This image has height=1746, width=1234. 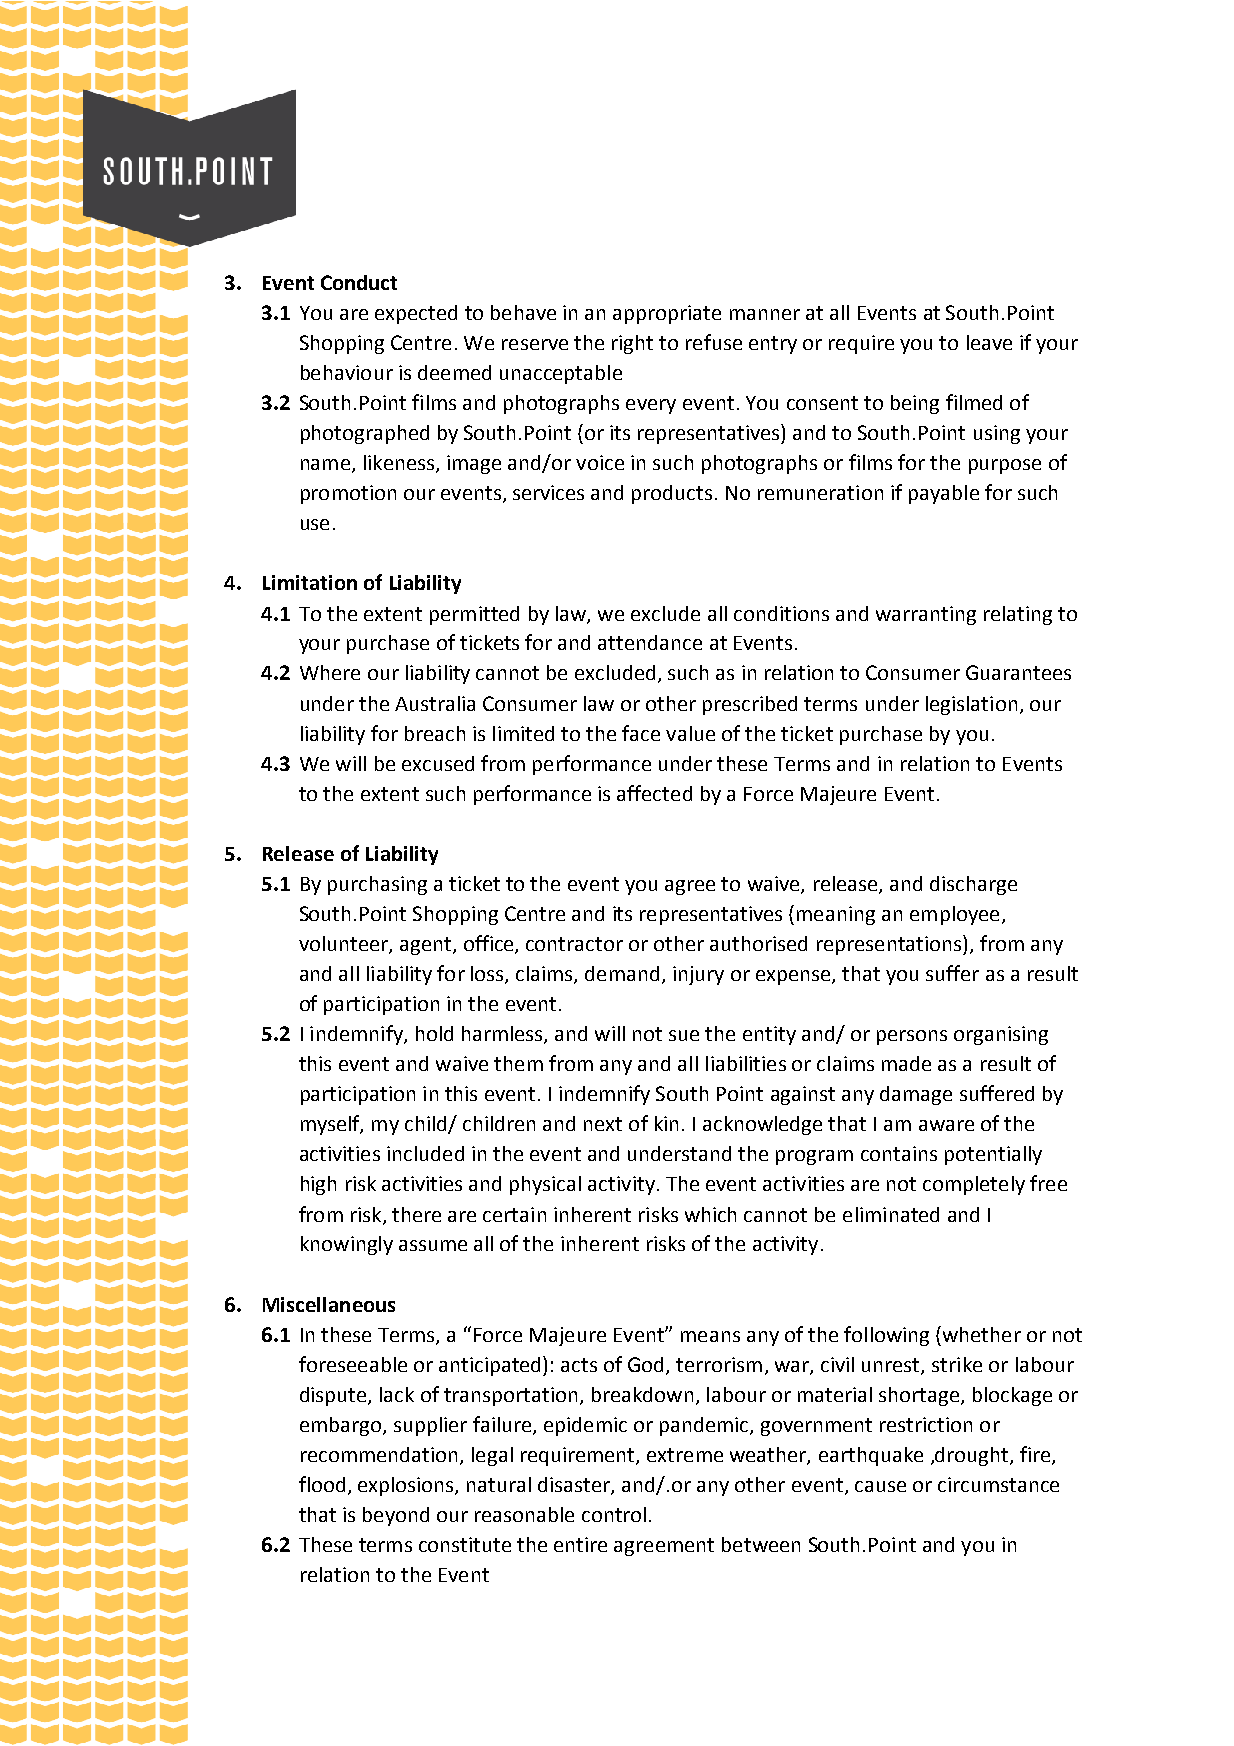 What do you see at coordinates (416, 314) in the image?
I see `expected` at bounding box center [416, 314].
